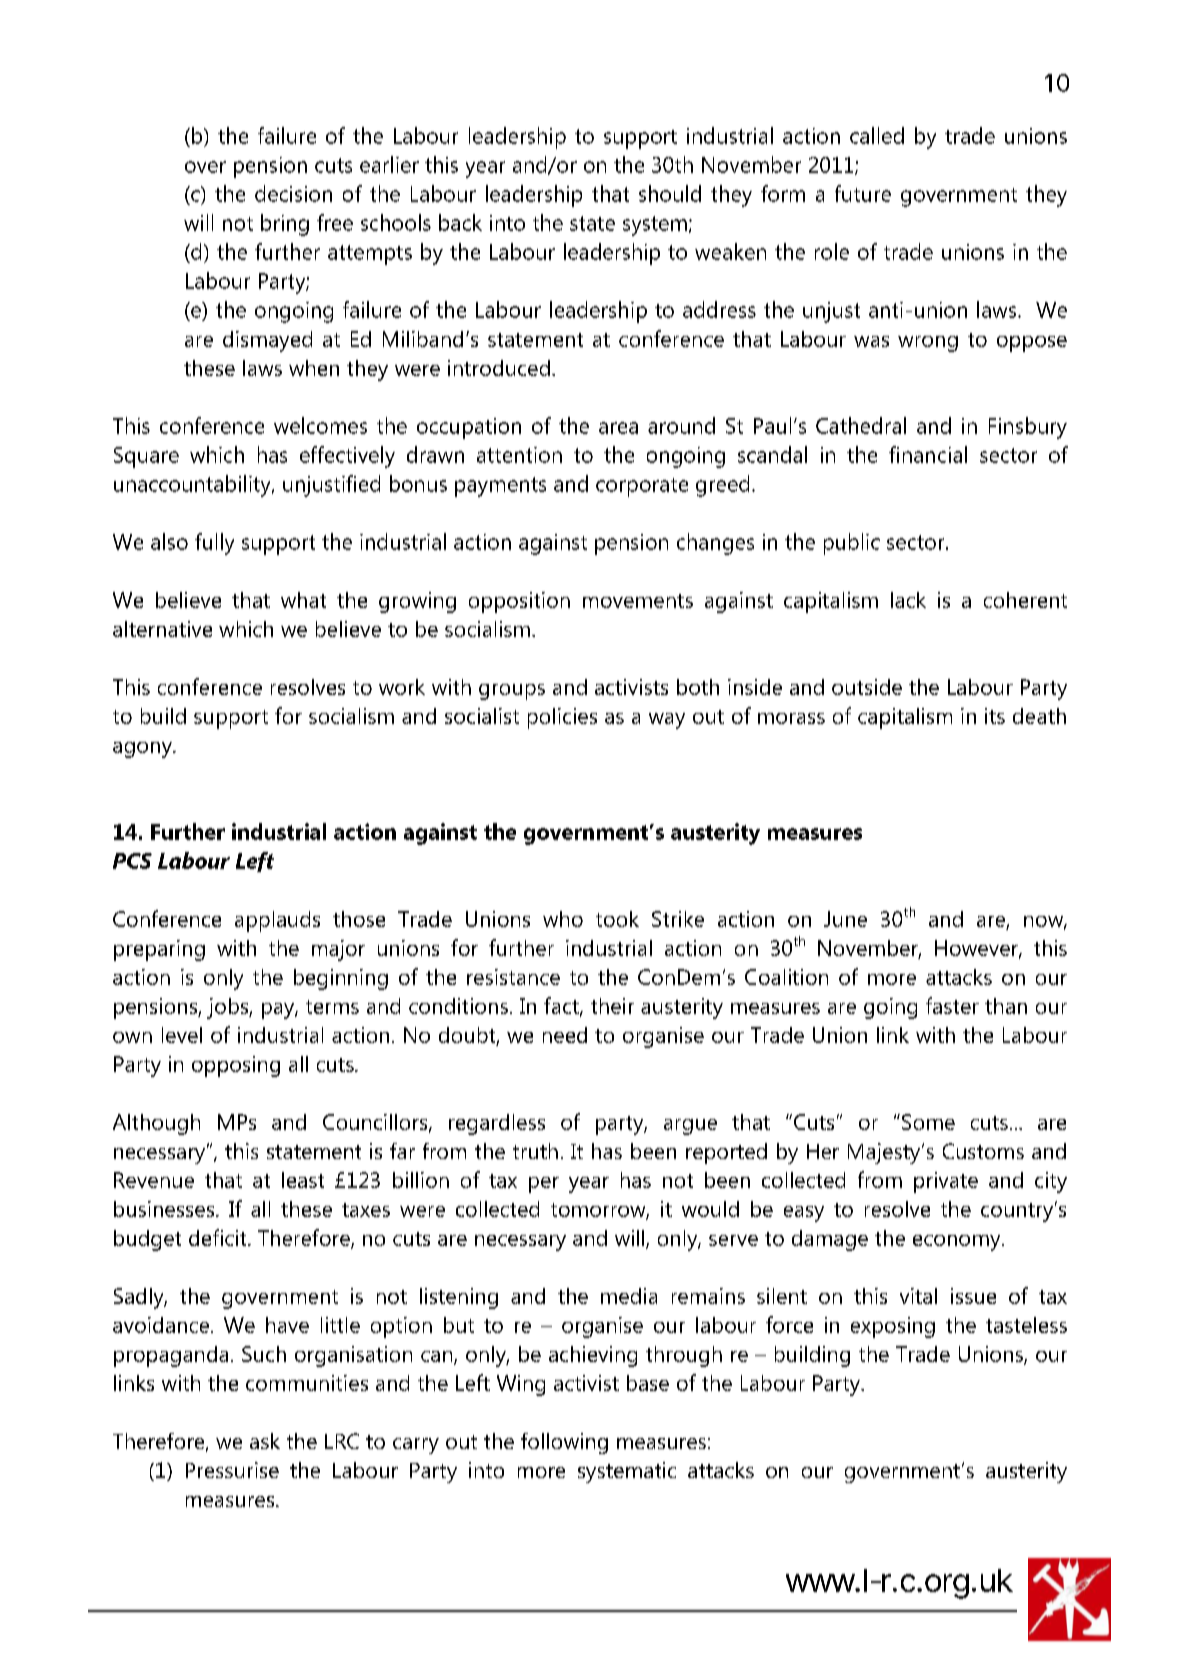  Describe the element at coordinates (265, 1441) in the screenshot. I see `ask` at that location.
